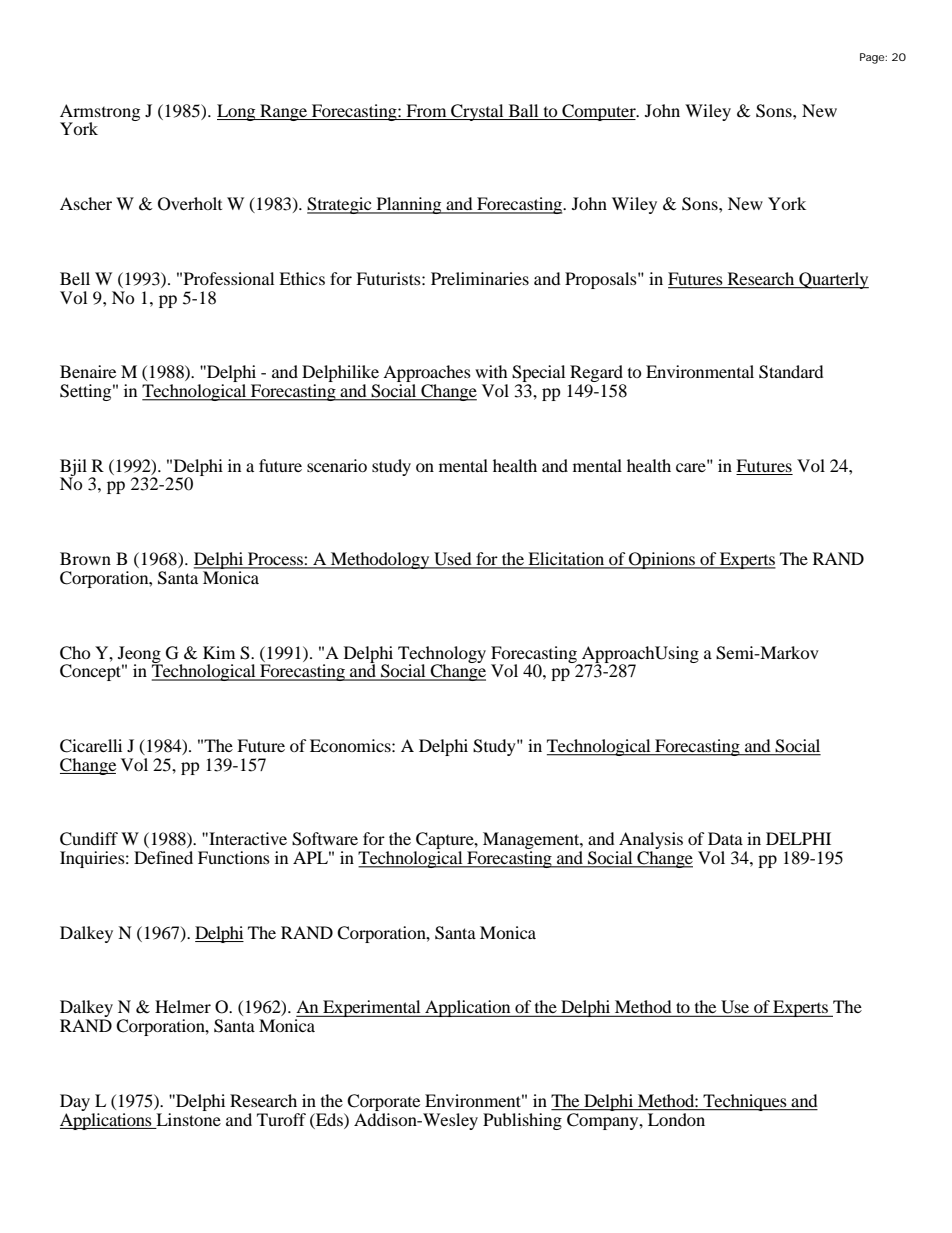 The image size is (952, 1233). Describe the element at coordinates (745, 1102) in the document. I see `Techniques` at that location.
